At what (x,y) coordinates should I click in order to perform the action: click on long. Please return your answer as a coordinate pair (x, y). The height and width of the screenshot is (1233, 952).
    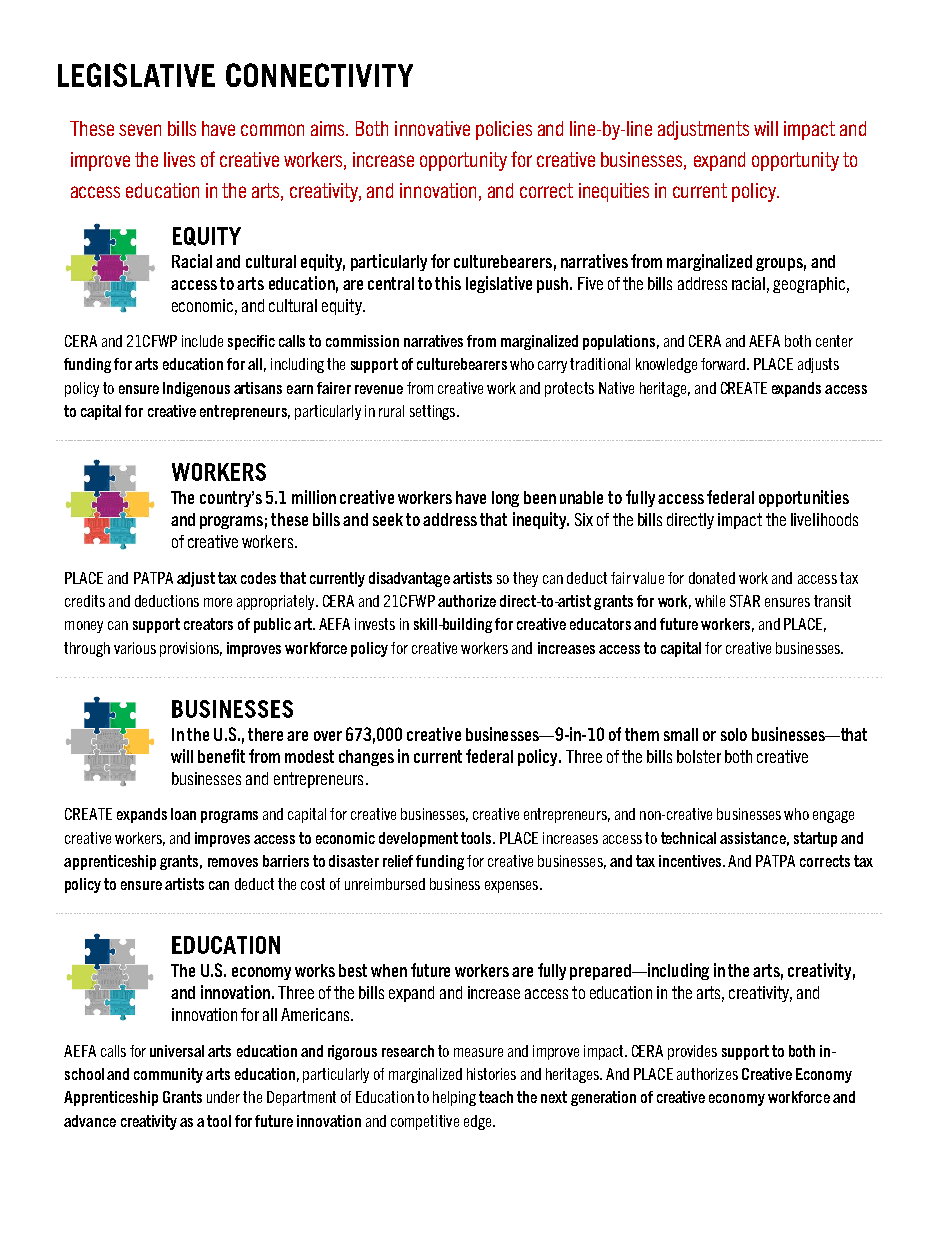
    Looking at the image, I should click on (505, 499).
